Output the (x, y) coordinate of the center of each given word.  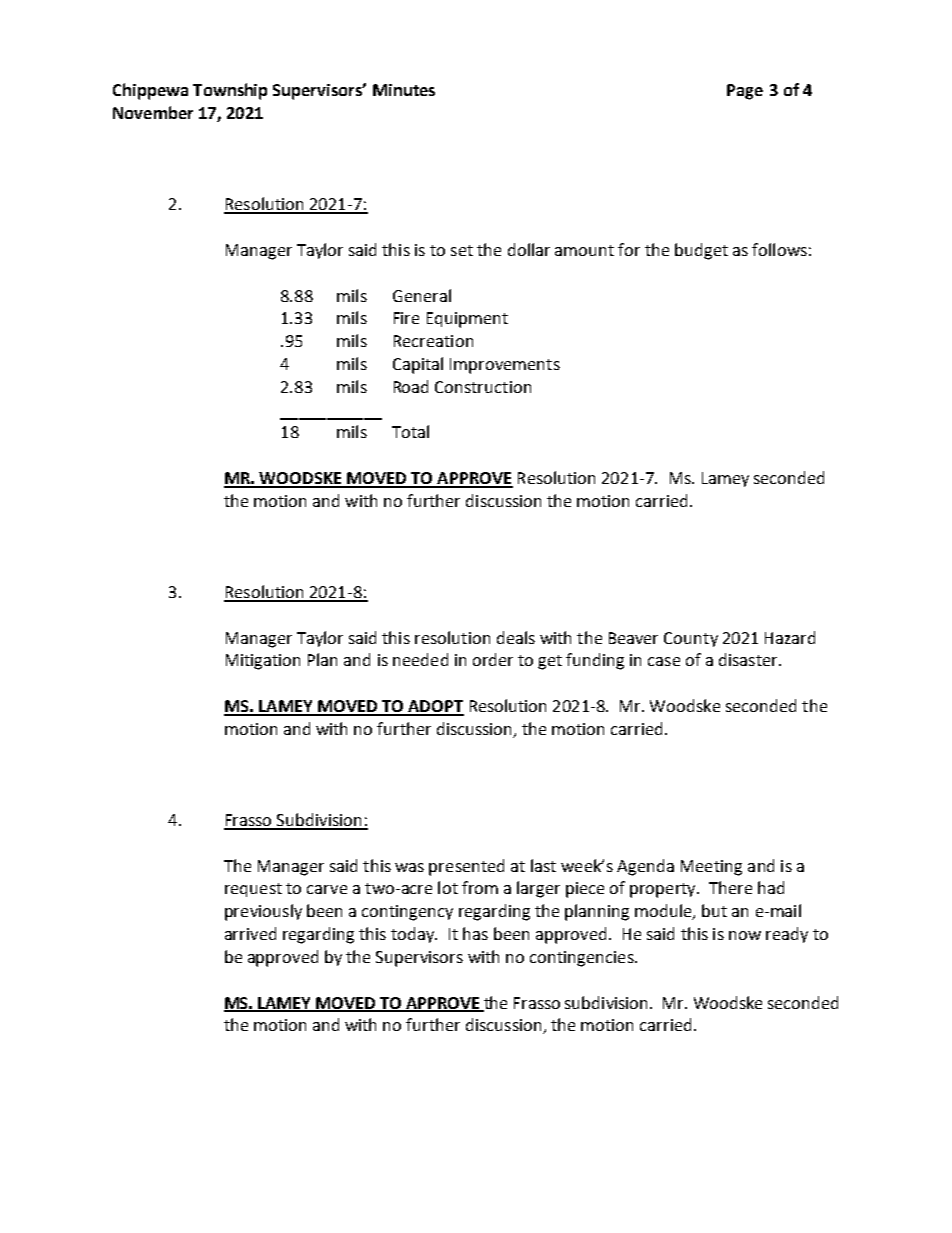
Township (230, 91)
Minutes (404, 90)
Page (745, 92)
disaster (749, 659)
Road (411, 386)
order (493, 659)
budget (701, 251)
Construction (483, 387)
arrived (250, 933)
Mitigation (263, 662)
